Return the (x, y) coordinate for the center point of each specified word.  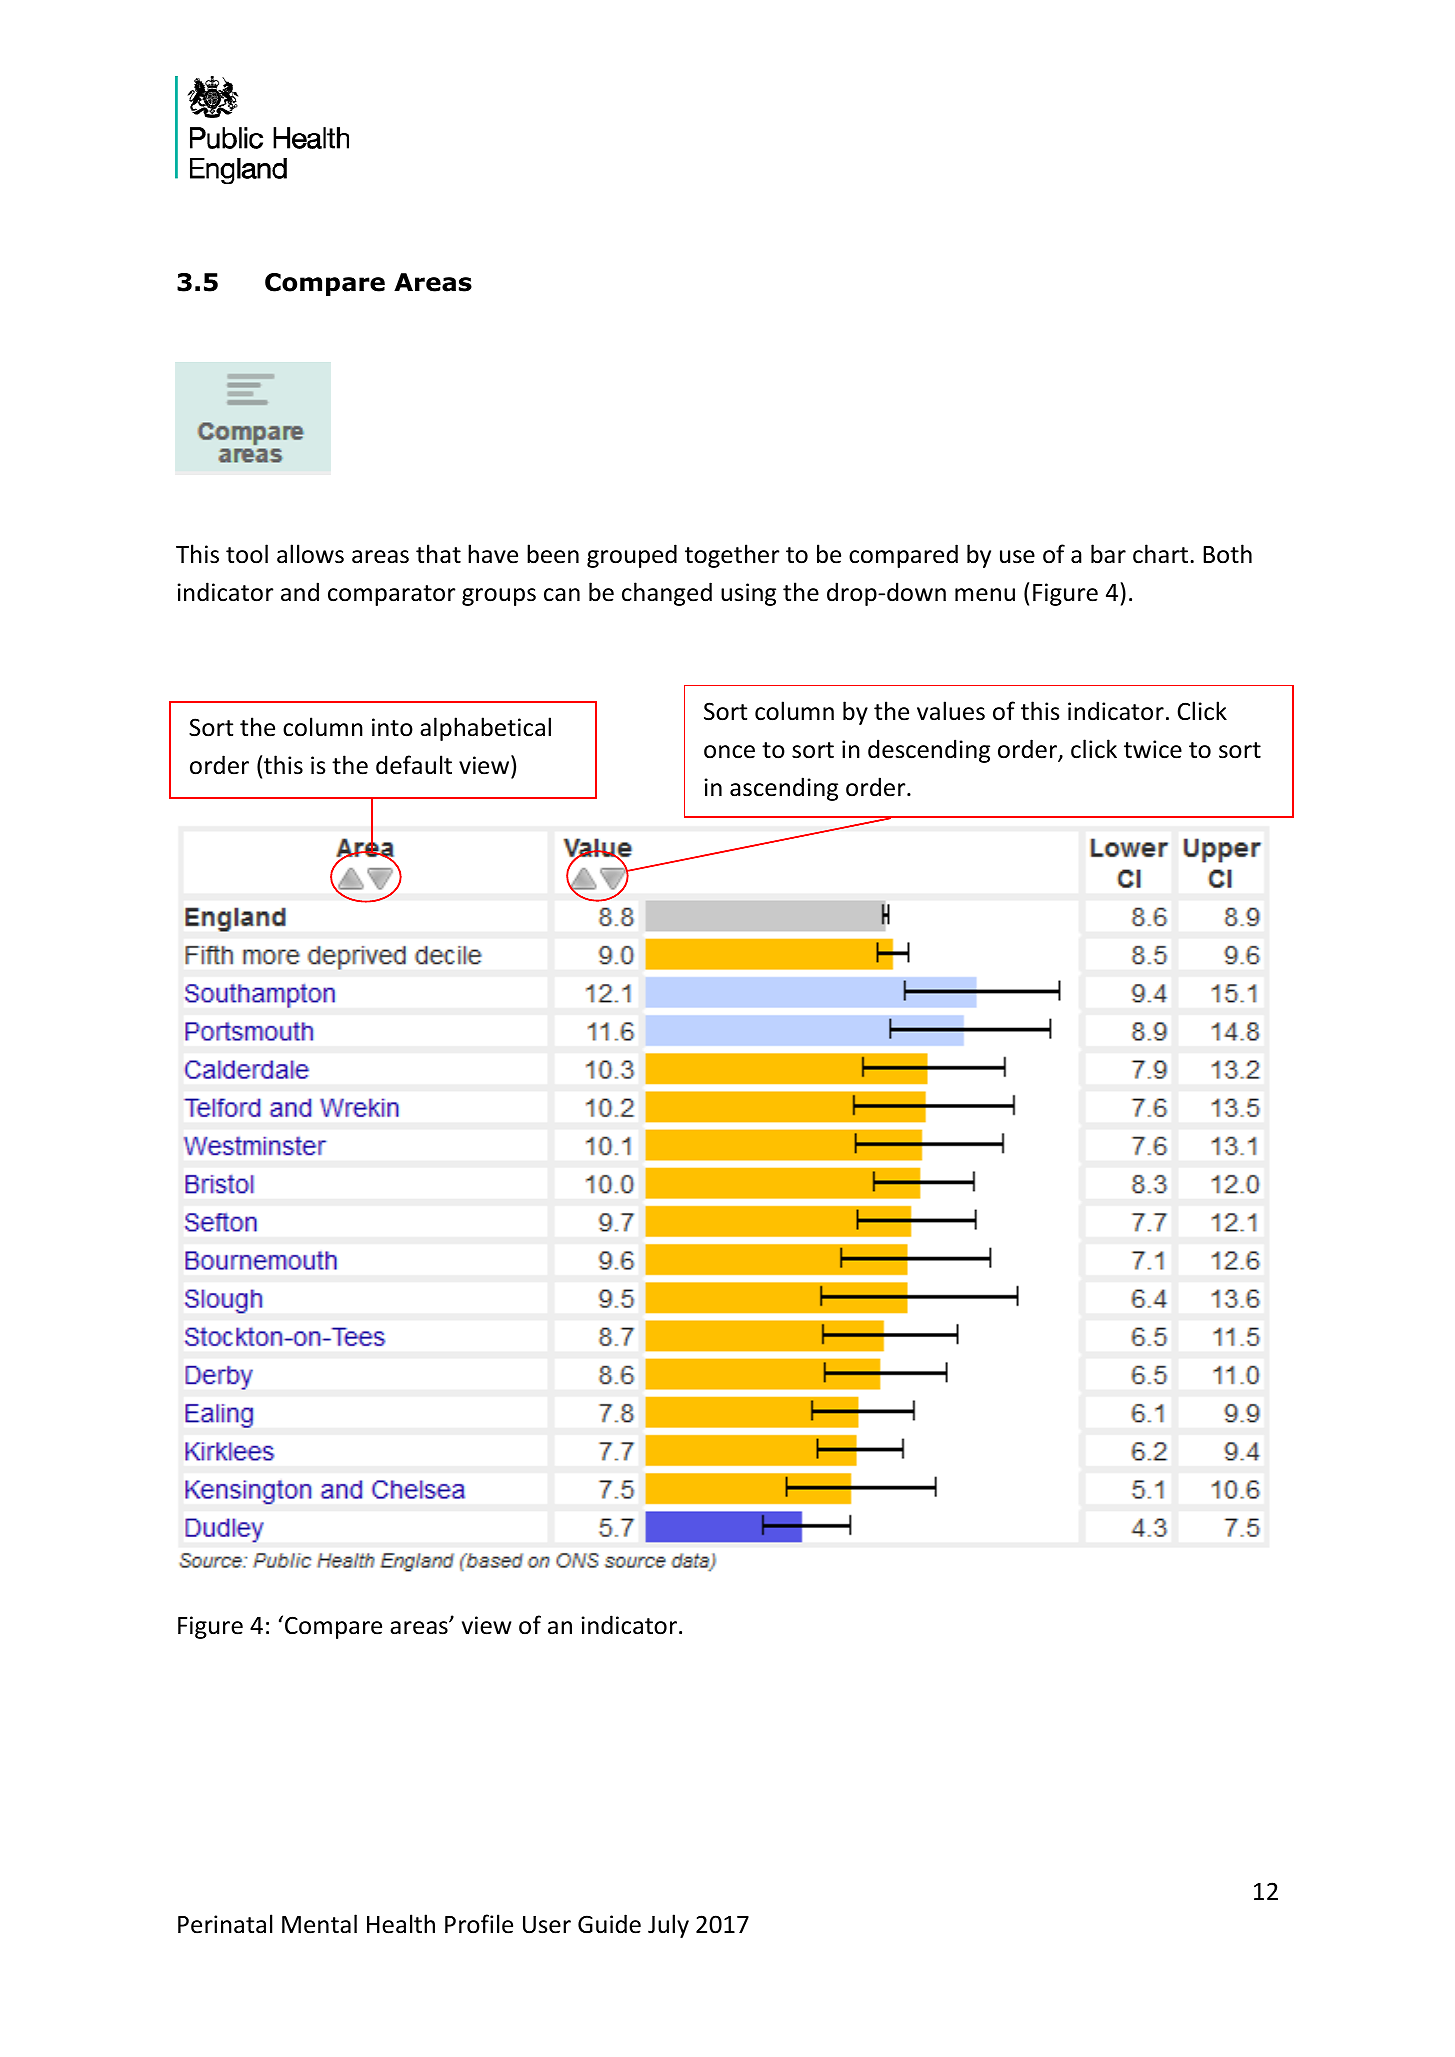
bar (1108, 554)
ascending (784, 789)
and (300, 592)
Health (401, 1924)
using (748, 594)
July (668, 1926)
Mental (319, 1924)
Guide (609, 1924)
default (414, 765)
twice (1153, 749)
